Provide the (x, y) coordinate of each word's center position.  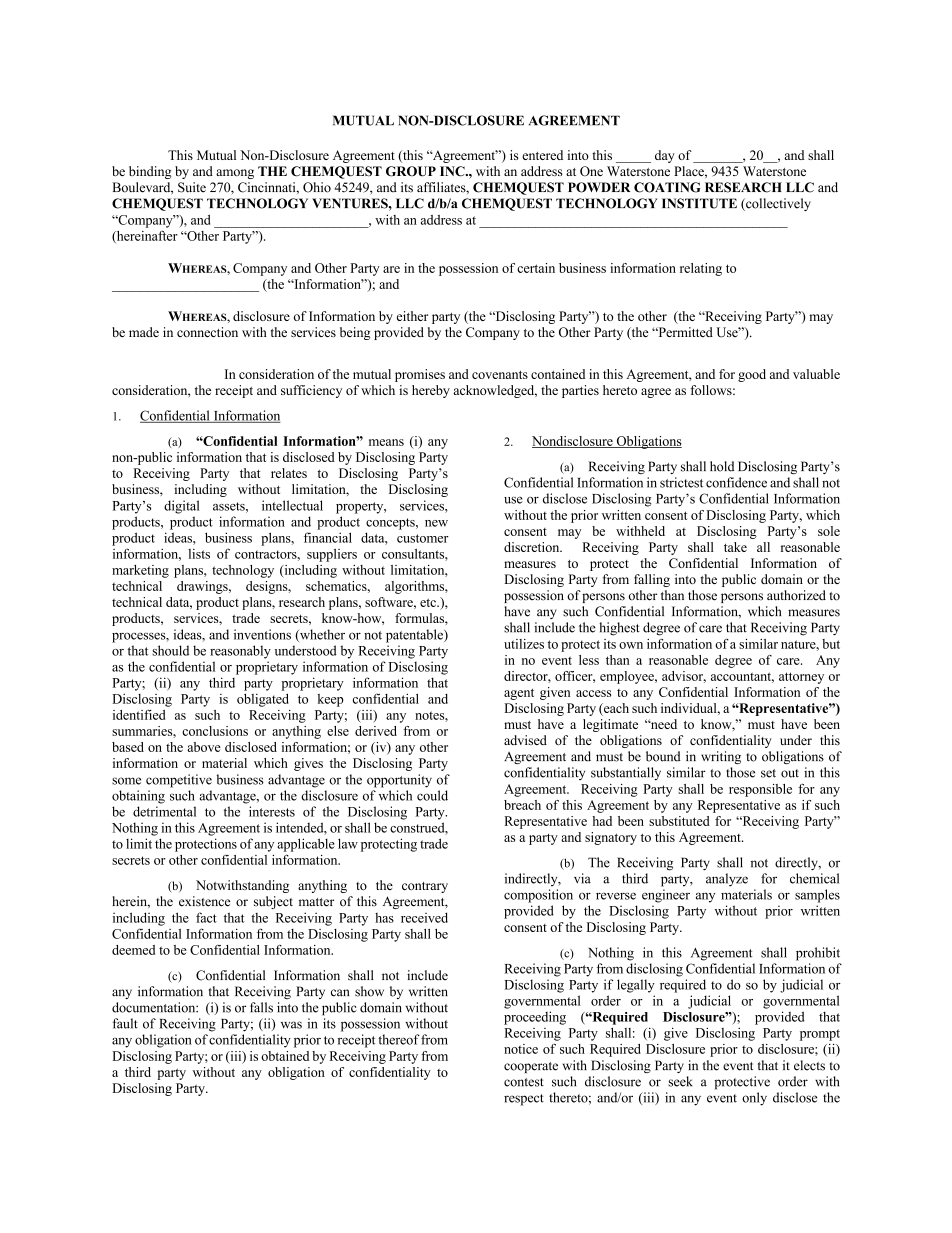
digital (182, 507)
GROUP (411, 171)
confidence (736, 482)
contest (524, 1082)
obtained (285, 1056)
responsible (760, 790)
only (754, 1099)
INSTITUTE (699, 203)
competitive (179, 781)
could (432, 795)
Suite (192, 187)
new (436, 523)
